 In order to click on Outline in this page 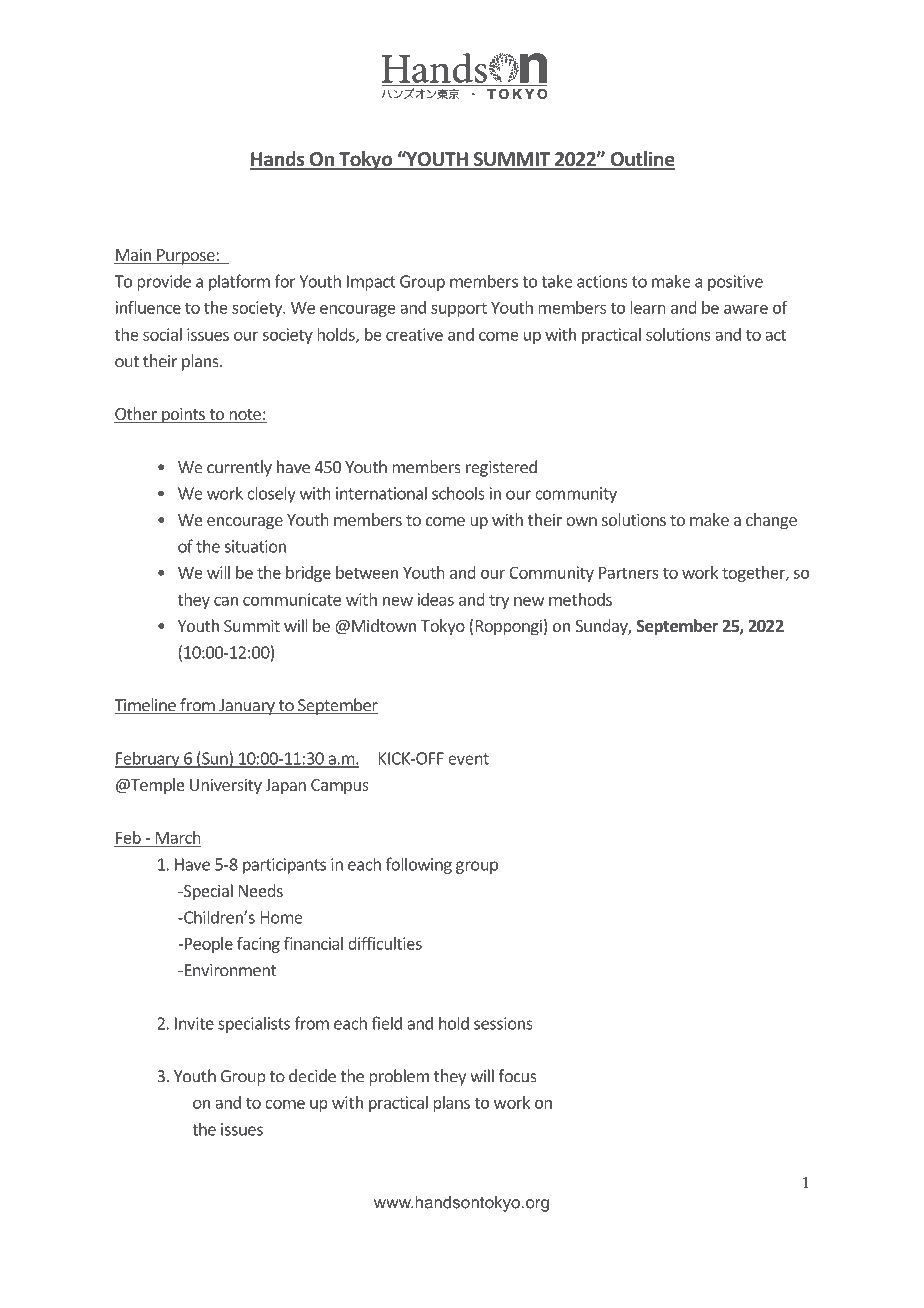, I will do `click(641, 160)`.
